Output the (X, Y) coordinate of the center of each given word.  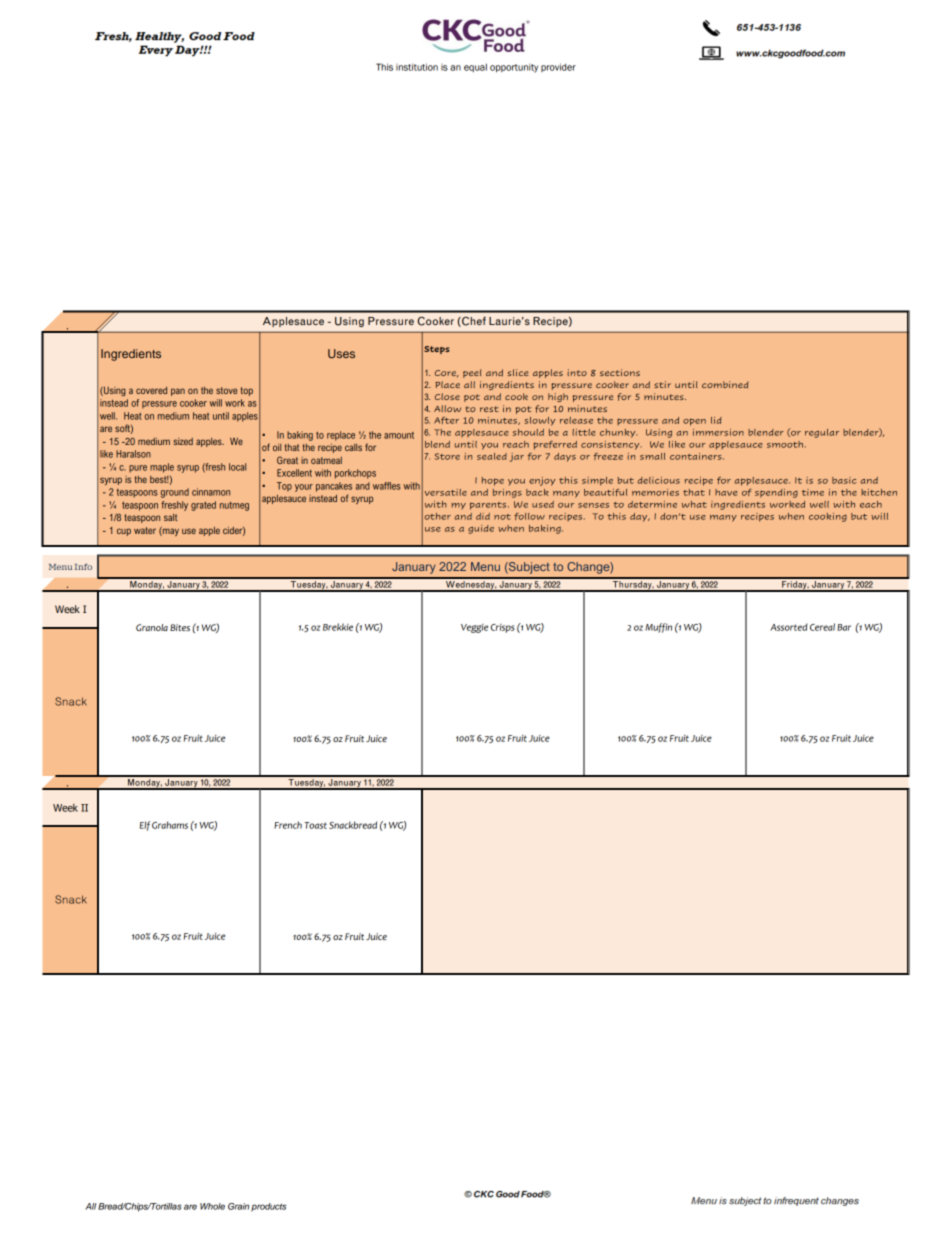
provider (558, 67)
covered (151, 390)
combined (725, 385)
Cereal (822, 627)
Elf (145, 826)
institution (417, 67)
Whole (212, 1206)
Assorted (789, 627)
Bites (180, 627)
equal (475, 67)
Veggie (474, 628)
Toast (315, 825)
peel (472, 373)
